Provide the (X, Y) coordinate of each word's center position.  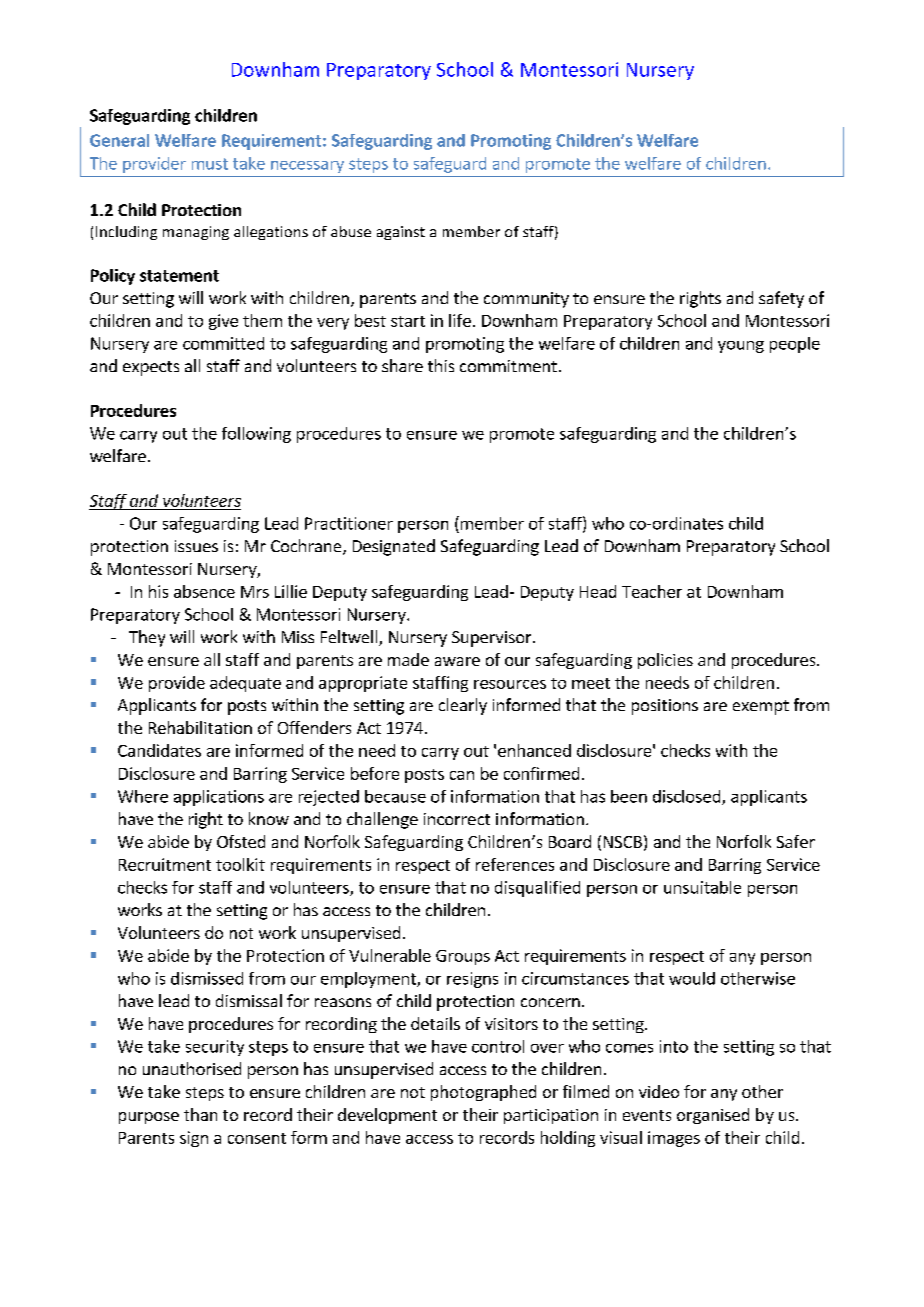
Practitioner (349, 523)
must (210, 164)
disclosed (688, 797)
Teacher (652, 591)
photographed (483, 1093)
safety (781, 299)
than (200, 1114)
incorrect (457, 819)
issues (196, 546)
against (401, 233)
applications (219, 798)
